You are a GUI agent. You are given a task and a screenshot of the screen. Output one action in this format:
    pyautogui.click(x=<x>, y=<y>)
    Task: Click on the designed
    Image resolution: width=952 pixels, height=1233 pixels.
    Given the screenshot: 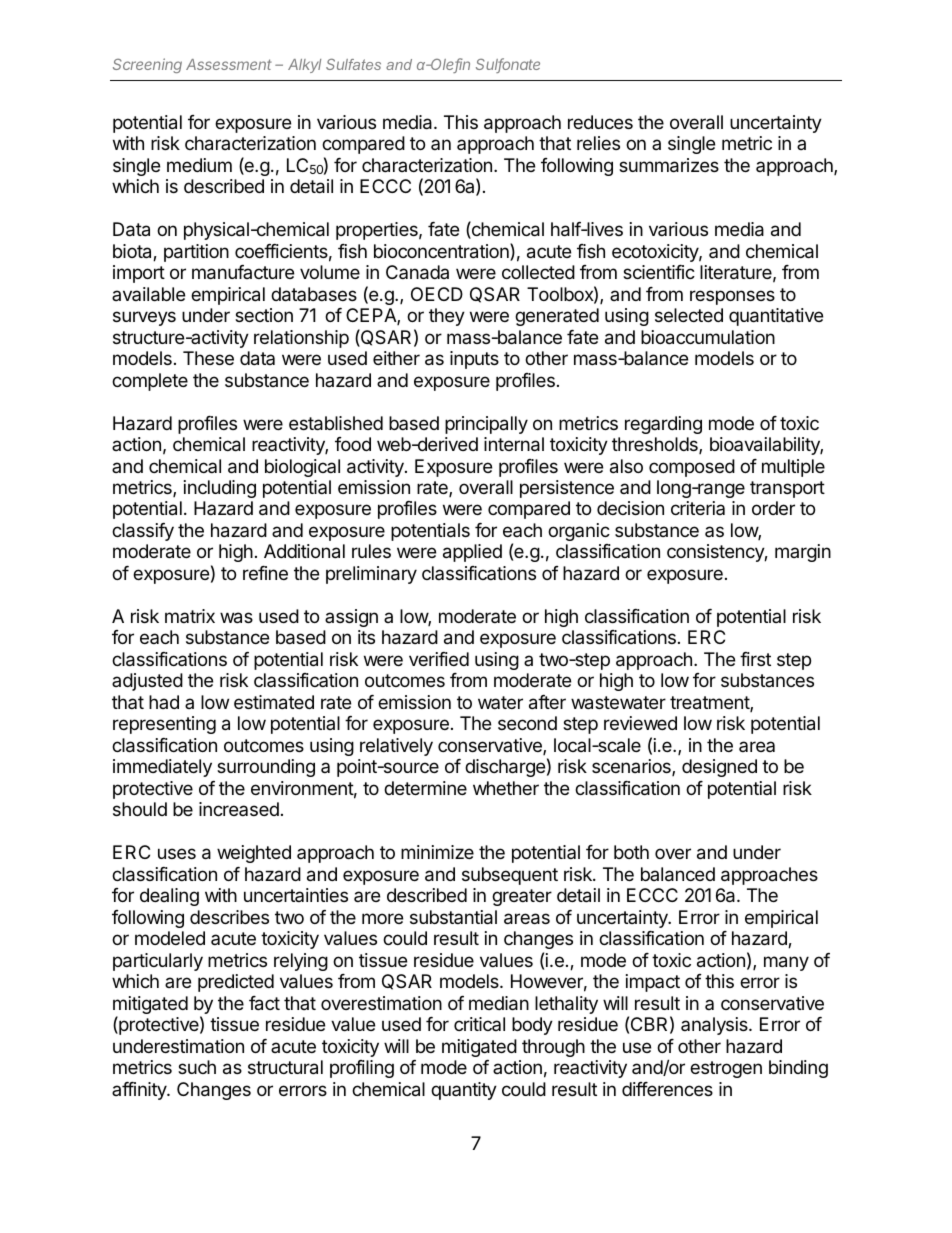 What is the action you would take?
    pyautogui.click(x=719, y=768)
